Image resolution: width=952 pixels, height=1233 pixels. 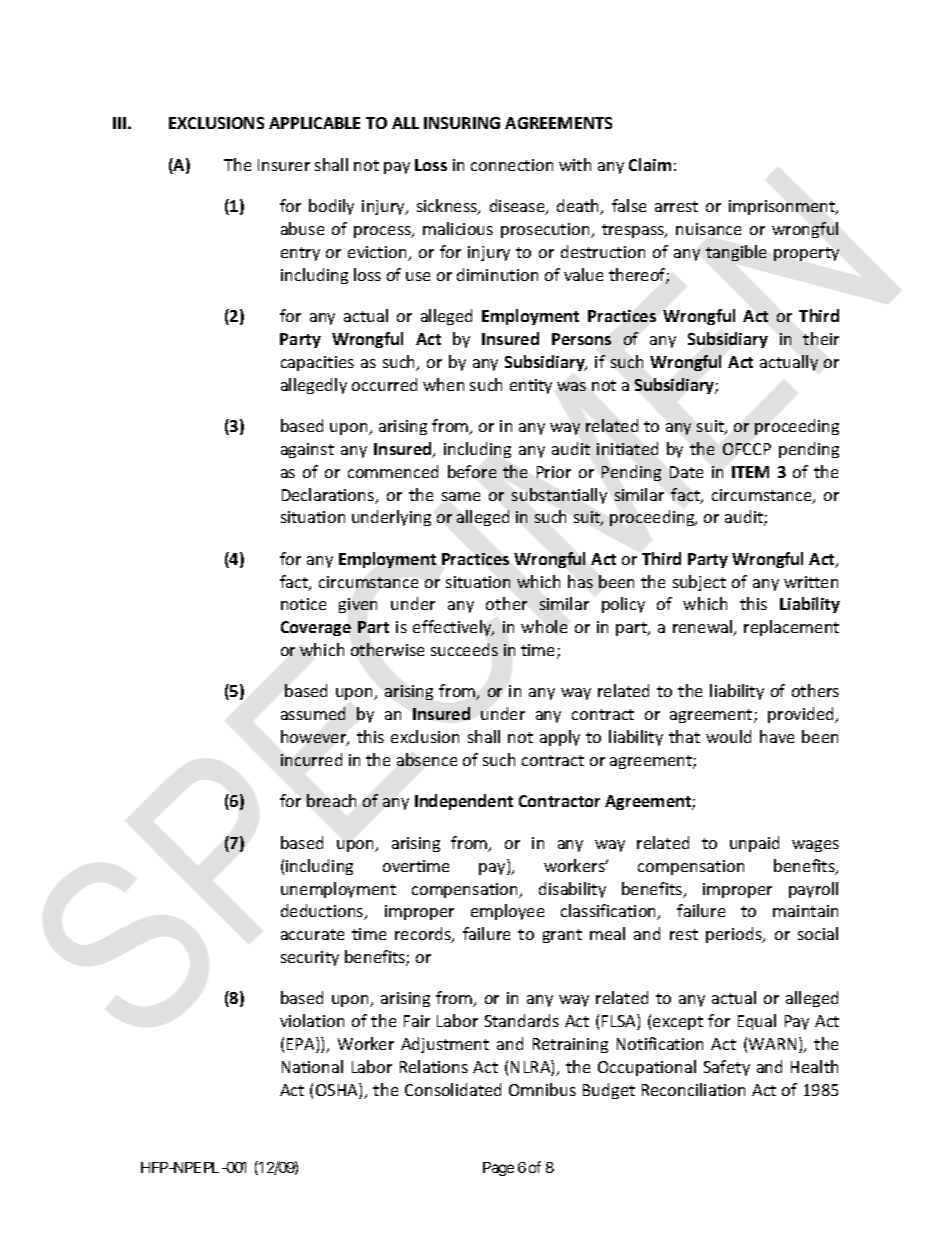 What do you see at coordinates (424, 935) in the page?
I see `records` at bounding box center [424, 935].
